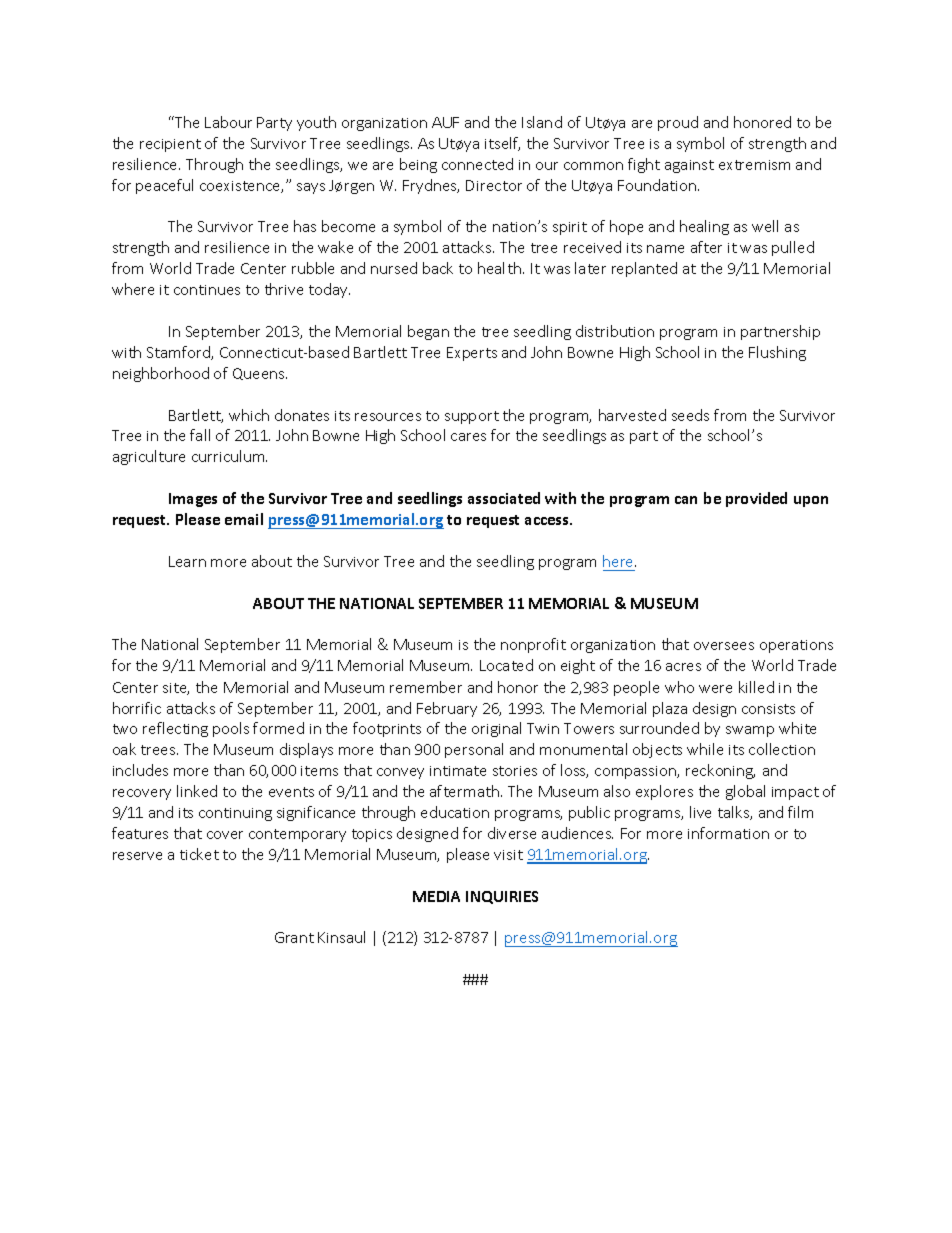 This document has width=952, height=1233. What do you see at coordinates (754, 165) in the document?
I see `extremism` at bounding box center [754, 165].
